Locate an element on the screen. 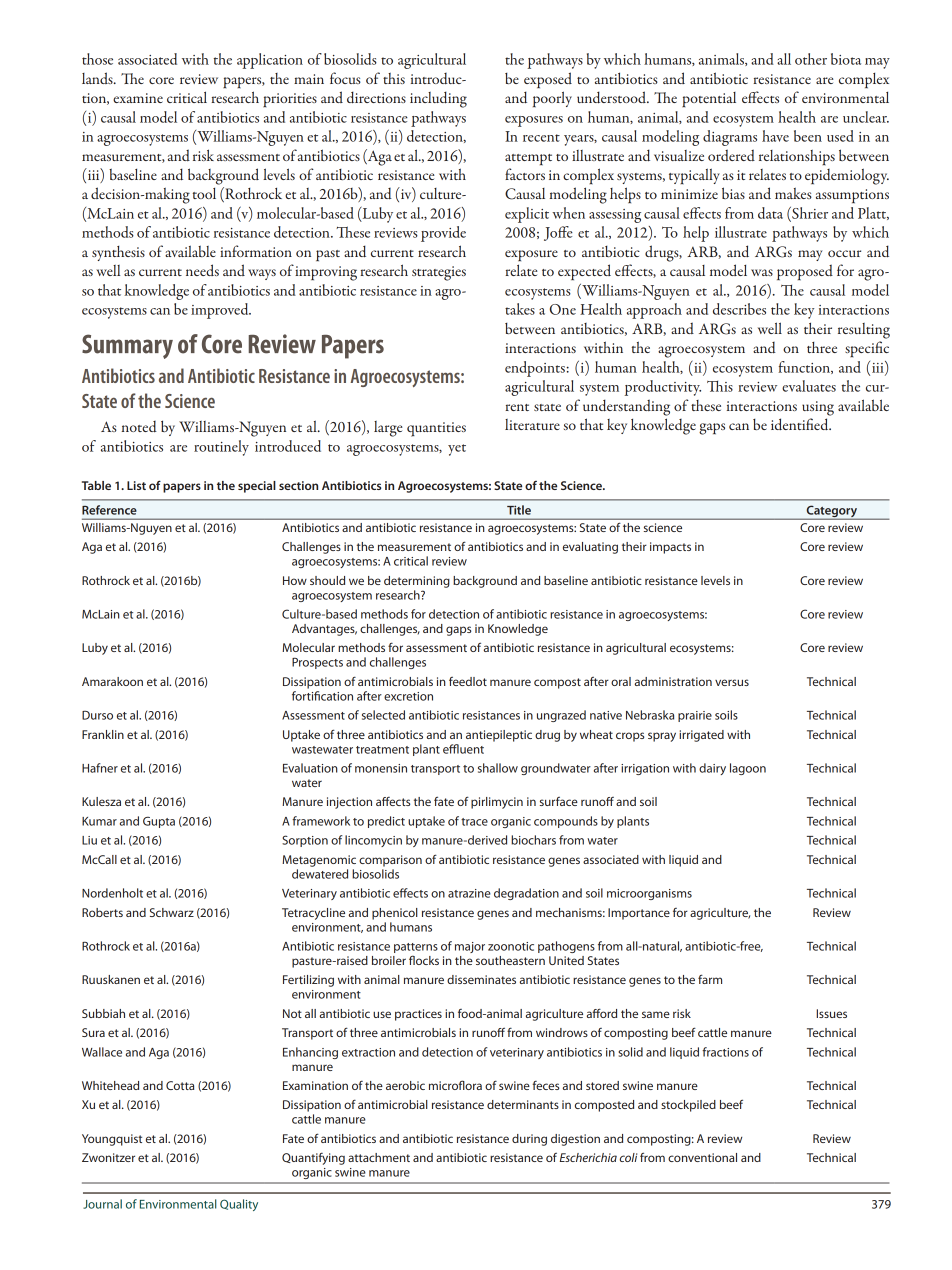  lands is located at coordinates (98, 78).
